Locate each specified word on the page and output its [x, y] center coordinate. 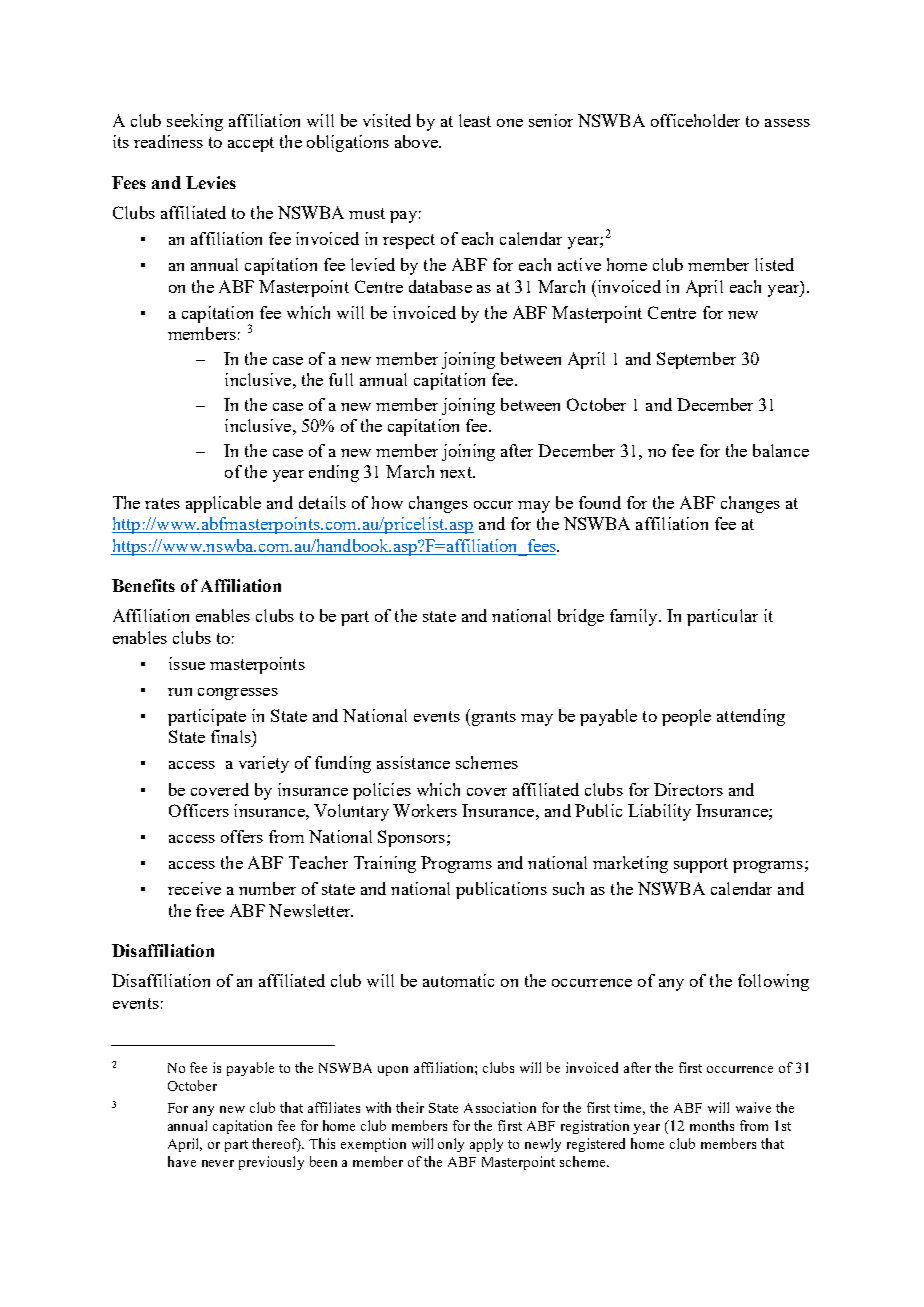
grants [492, 717]
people [686, 717]
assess [787, 123]
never [218, 1163]
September [696, 360]
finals [232, 736]
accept [251, 144]
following [773, 982]
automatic [458, 980]
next [457, 472]
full [341, 379]
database [440, 286]
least [475, 120]
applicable [223, 504]
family [635, 617]
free [210, 910]
